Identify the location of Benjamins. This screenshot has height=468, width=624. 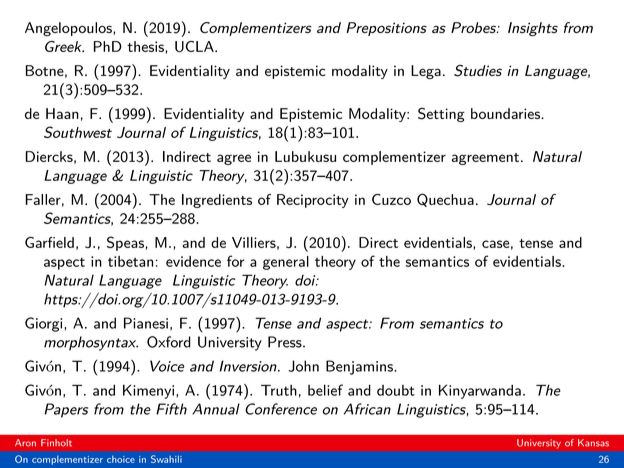
(360, 367).
